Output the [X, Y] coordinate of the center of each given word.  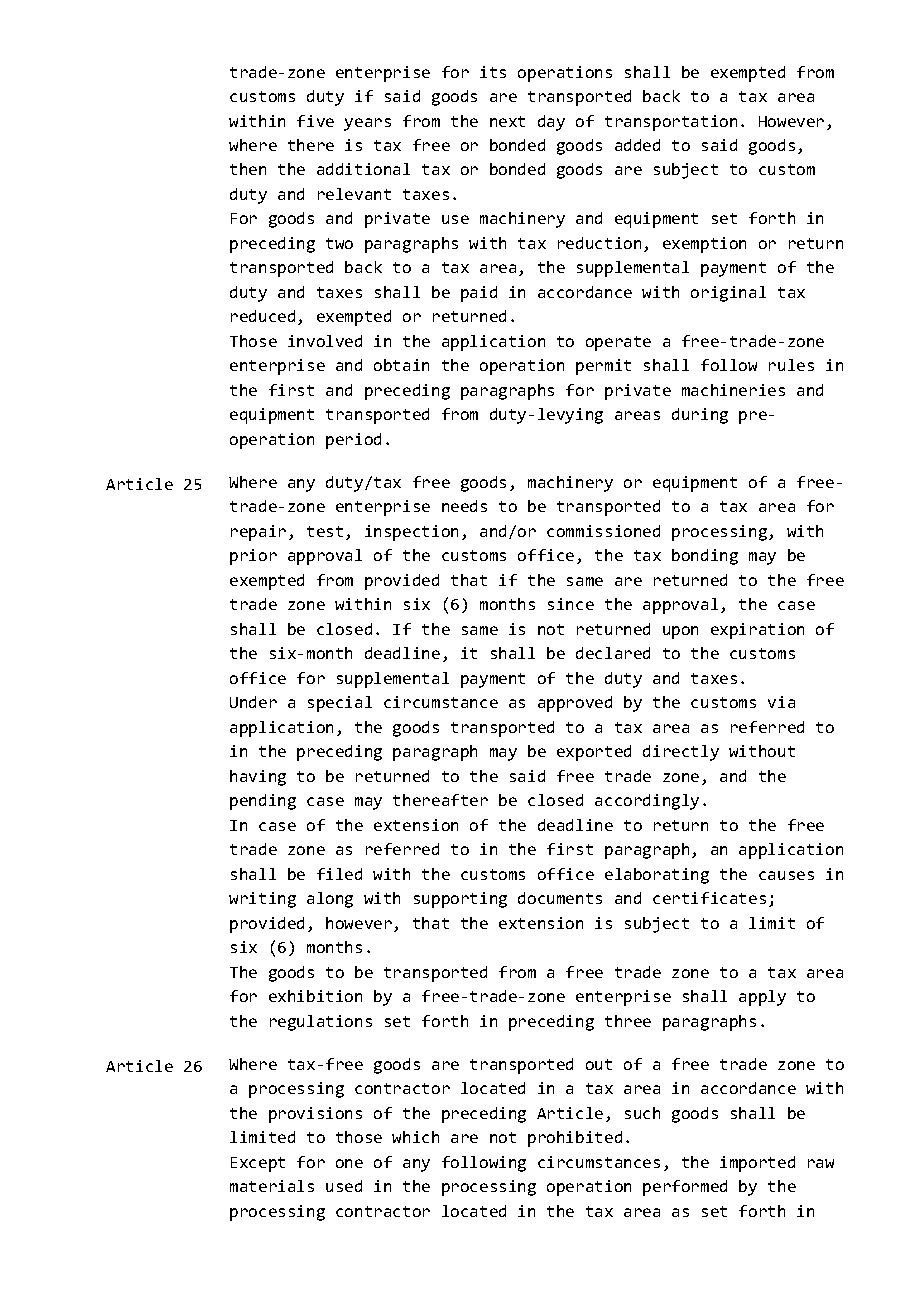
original [728, 294]
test [325, 531]
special [340, 704]
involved [325, 341]
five [315, 121]
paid [479, 294]
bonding [705, 557]
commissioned [603, 531]
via [781, 702]
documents [560, 898]
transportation [671, 123]
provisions [315, 1115]
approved [575, 704]
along [330, 900]
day [551, 123]
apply [762, 998]
